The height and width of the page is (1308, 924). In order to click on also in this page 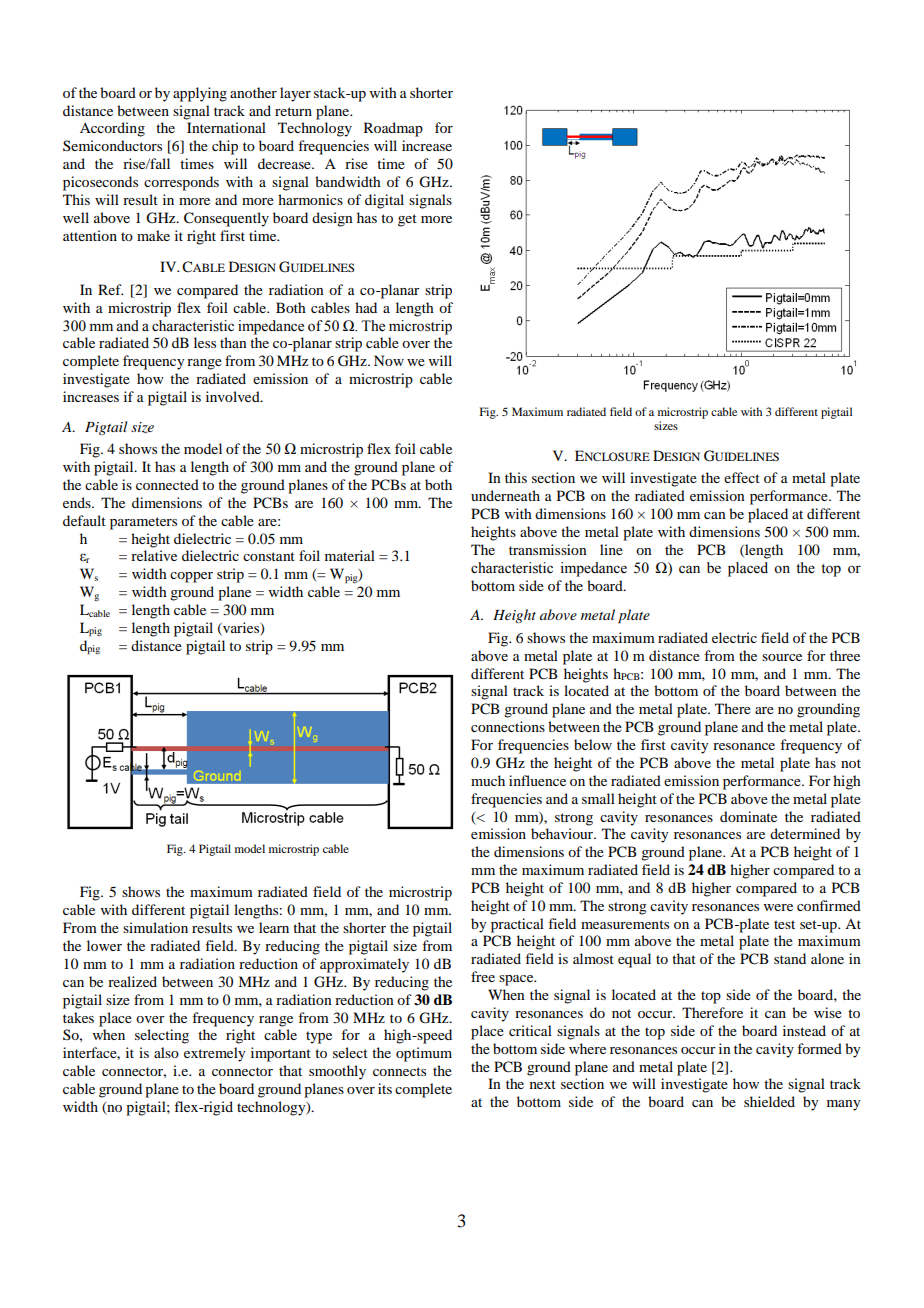, I will do `click(166, 1052)`.
